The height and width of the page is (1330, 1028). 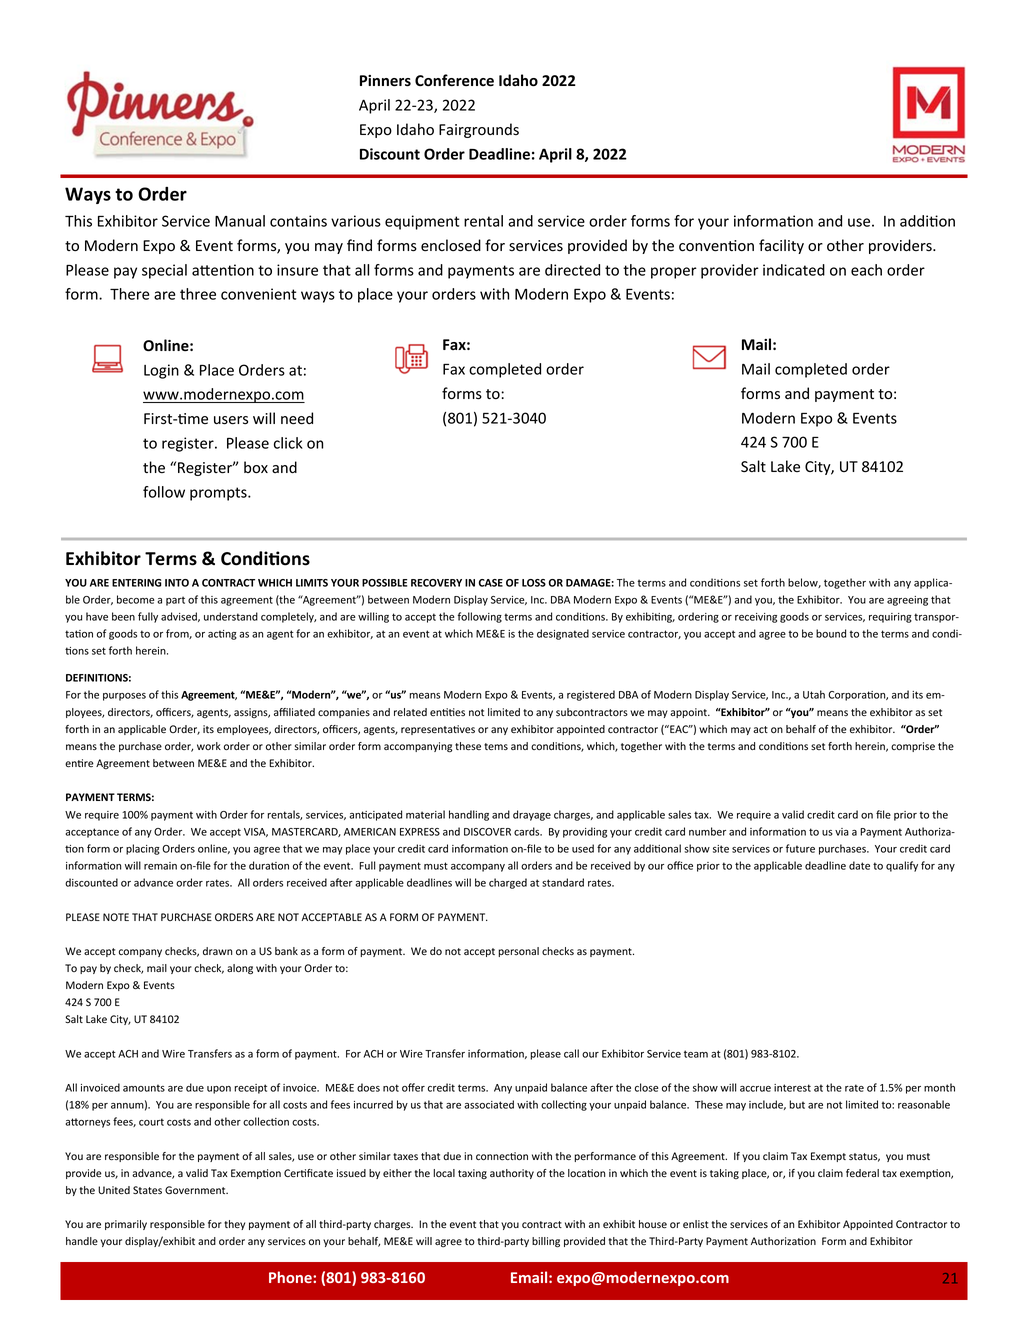 What do you see at coordinates (890, 618) in the page?
I see `requiring` at bounding box center [890, 618].
